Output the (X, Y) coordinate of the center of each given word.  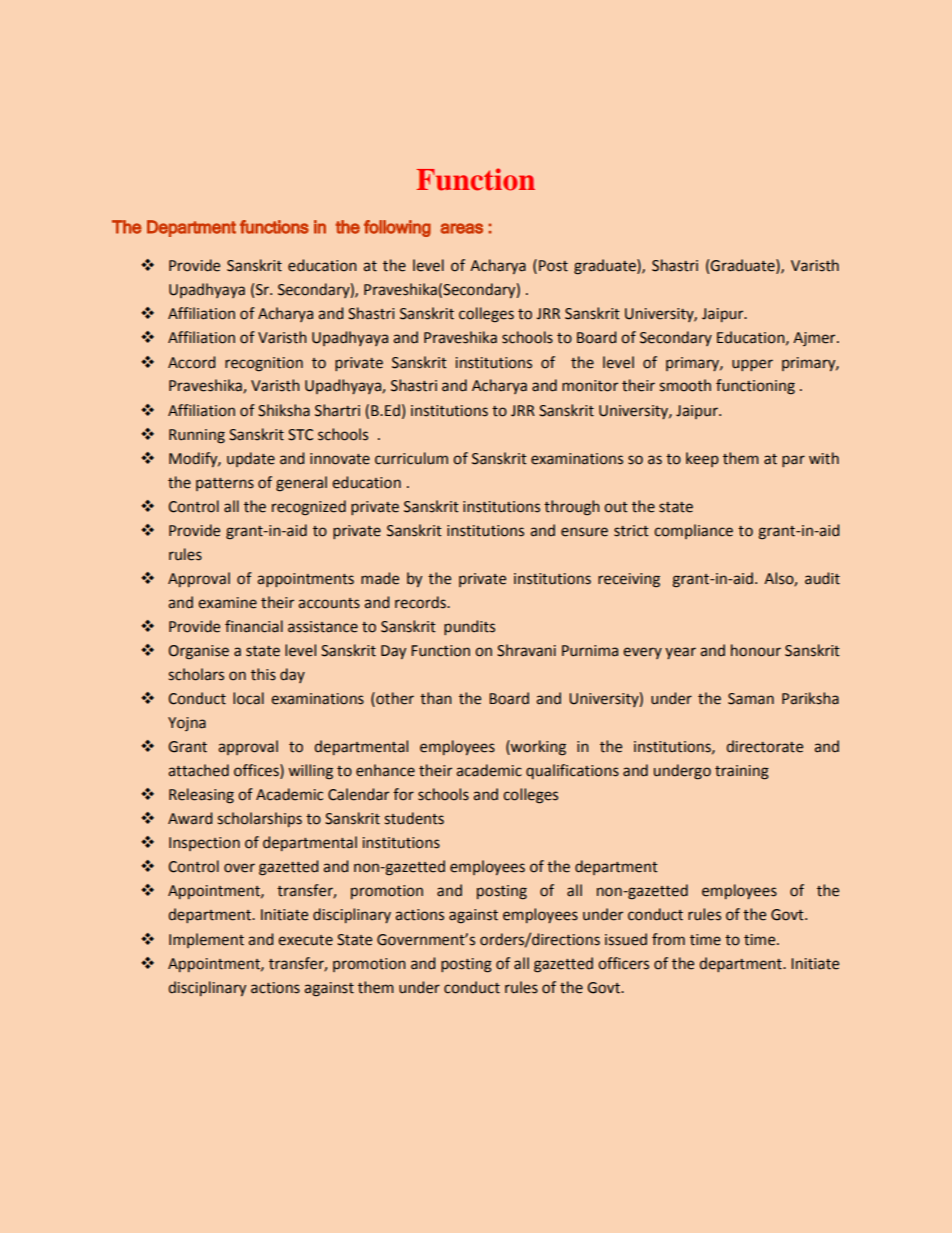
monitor (590, 386)
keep (702, 459)
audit (822, 578)
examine (227, 603)
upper (752, 365)
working (537, 748)
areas (461, 228)
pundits (469, 627)
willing (311, 772)
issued (626, 939)
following (397, 228)
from (668, 939)
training (742, 772)
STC (300, 435)
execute (305, 940)
